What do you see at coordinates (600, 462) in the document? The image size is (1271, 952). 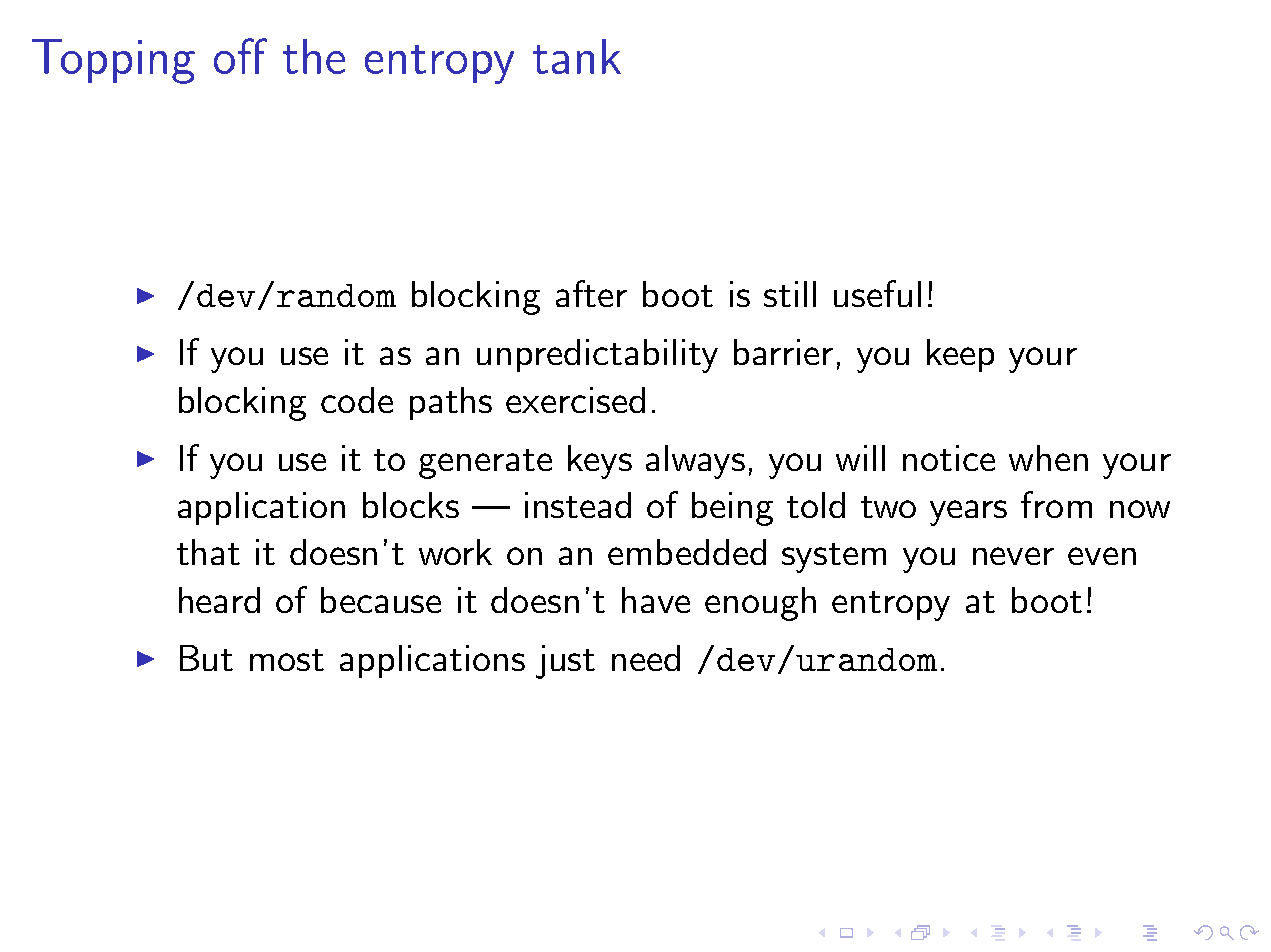 I see `keys` at bounding box center [600, 462].
